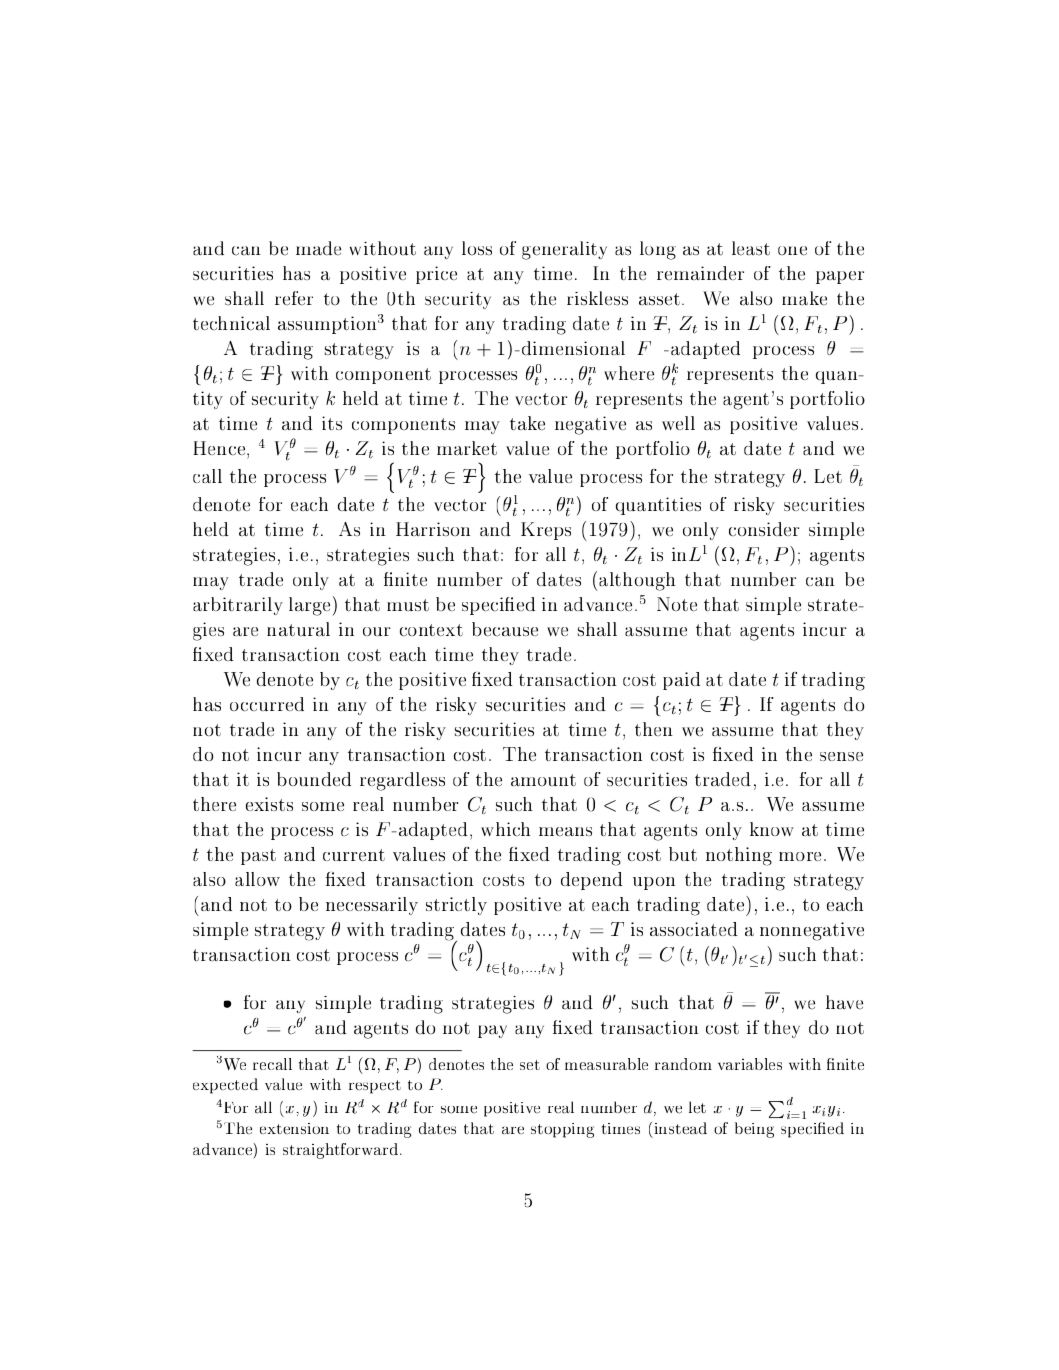 This screenshot has height=1370, width=1059. I want to click on refer, so click(294, 298).
